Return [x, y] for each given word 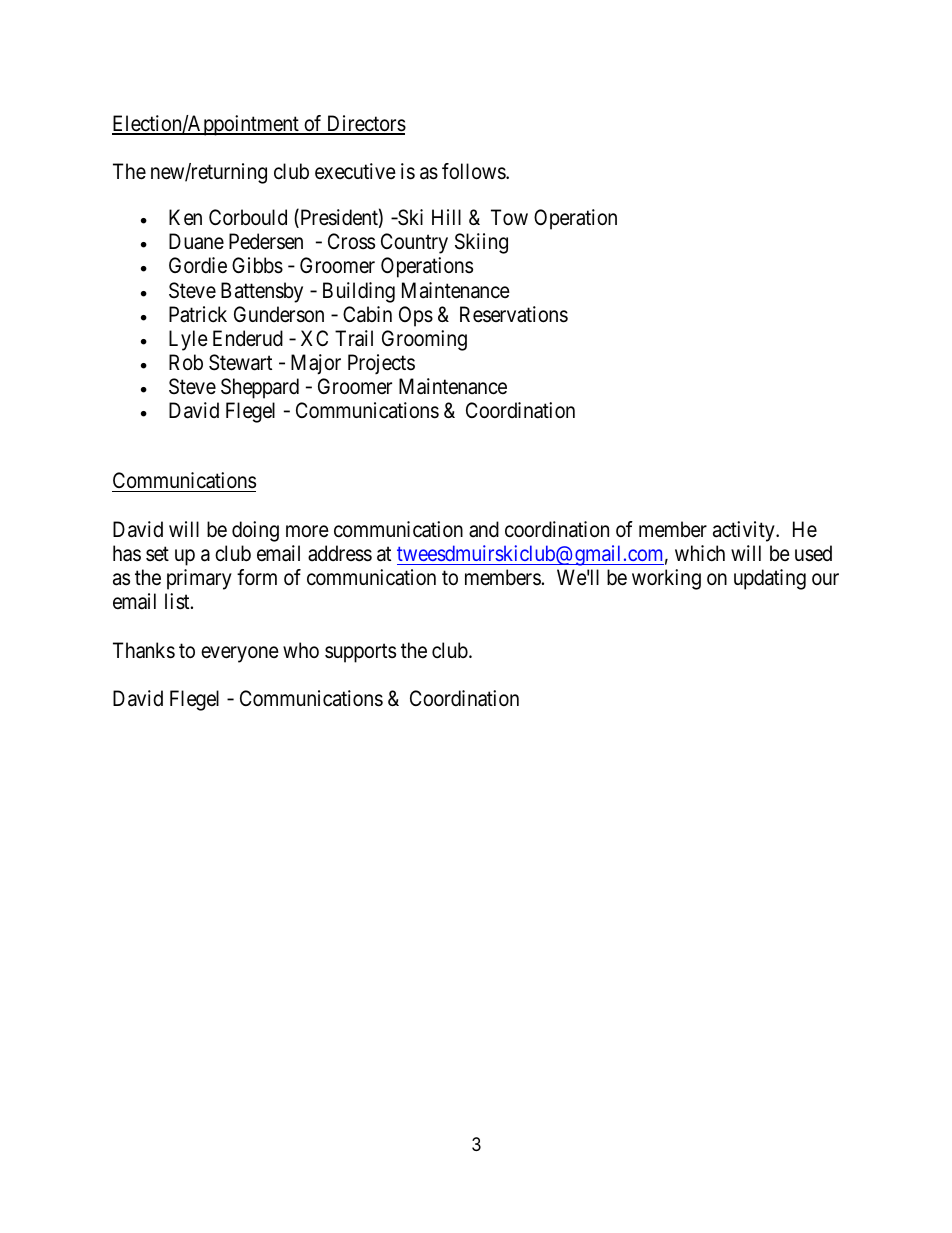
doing [255, 531]
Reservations [514, 314]
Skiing [481, 243]
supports [360, 653]
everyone [240, 654]
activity [745, 531]
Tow [509, 217]
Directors [365, 124]
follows [474, 171]
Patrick [198, 314]
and [484, 529]
